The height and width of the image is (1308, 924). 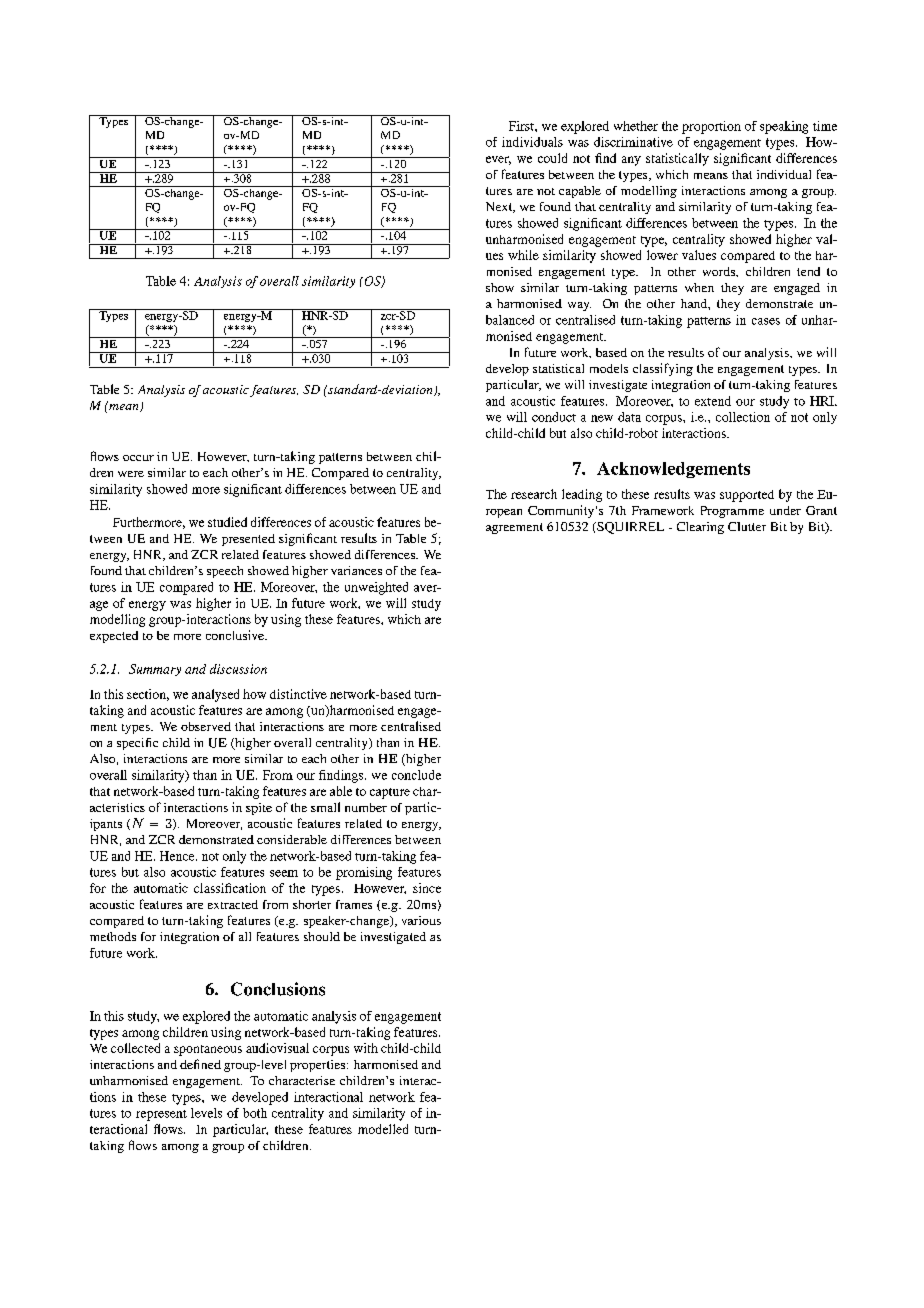 I want to click on proportion, so click(x=711, y=127).
